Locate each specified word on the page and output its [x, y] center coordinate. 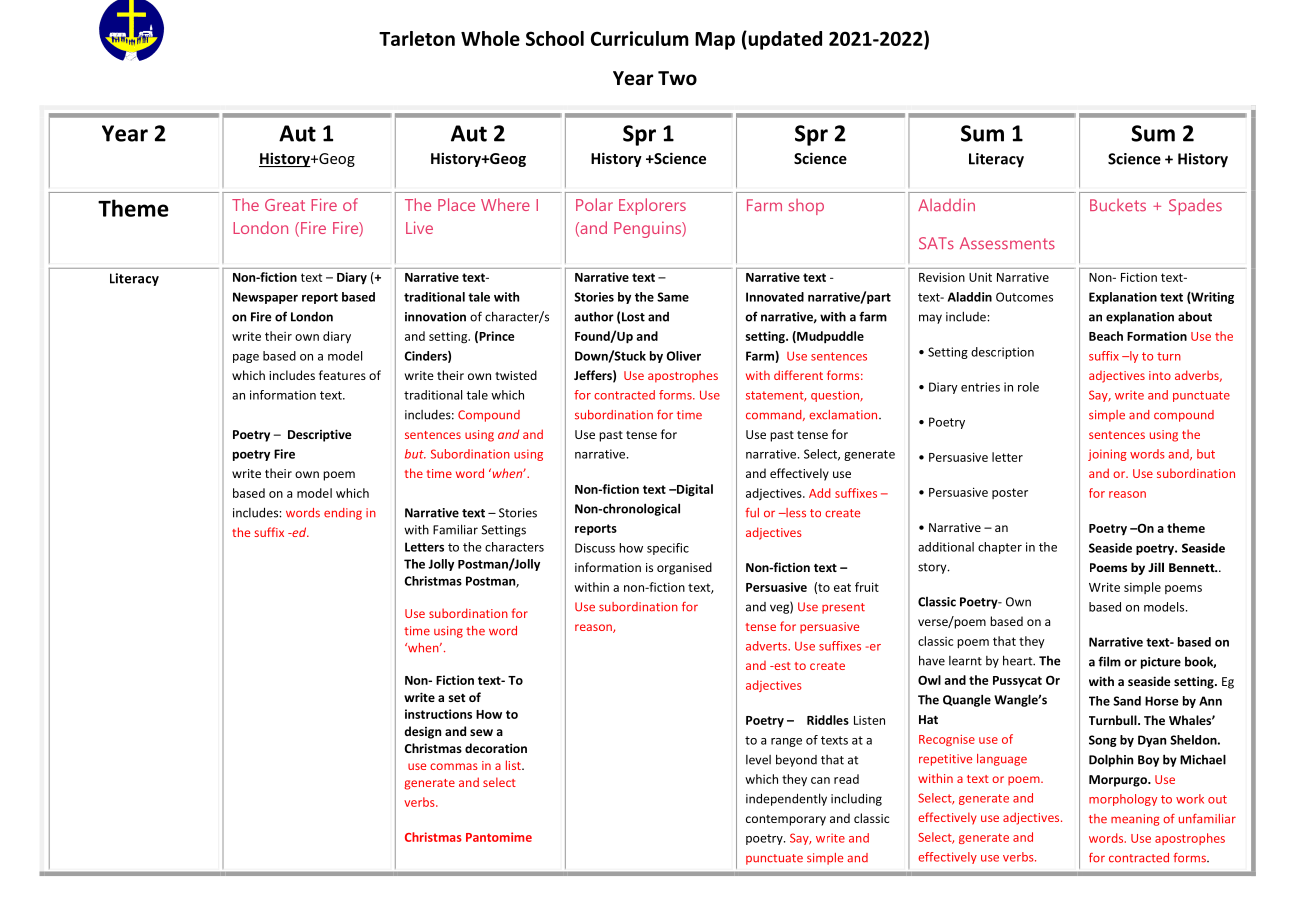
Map [715, 41]
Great [285, 205]
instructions [438, 714]
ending [343, 514]
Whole [490, 38]
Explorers [652, 206]
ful [752, 513]
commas [454, 766]
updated [784, 40]
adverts [767, 646]
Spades [1195, 207]
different [798, 375]
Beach [1106, 336]
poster [1010, 493]
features [342, 375]
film [1109, 661]
